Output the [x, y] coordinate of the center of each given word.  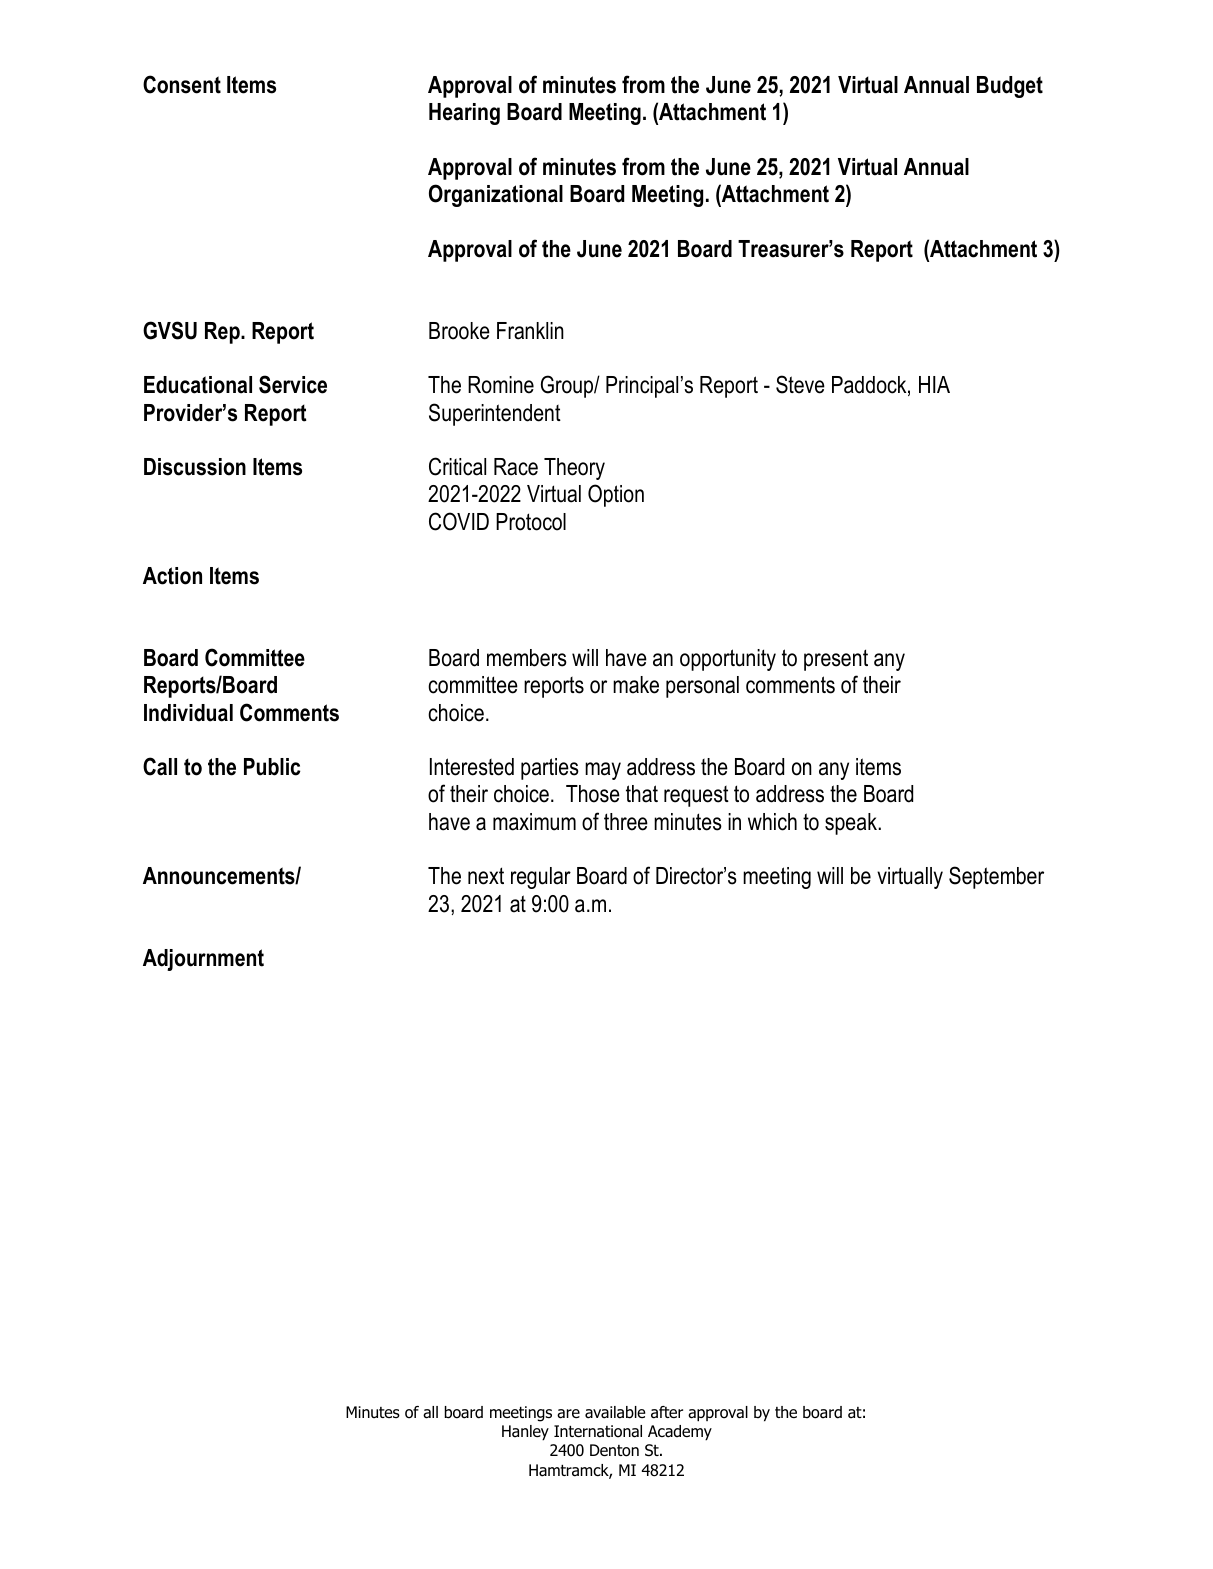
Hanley [525, 1433]
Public [272, 767]
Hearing [464, 114]
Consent [182, 84]
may [603, 771]
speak [852, 824]
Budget [1010, 87]
